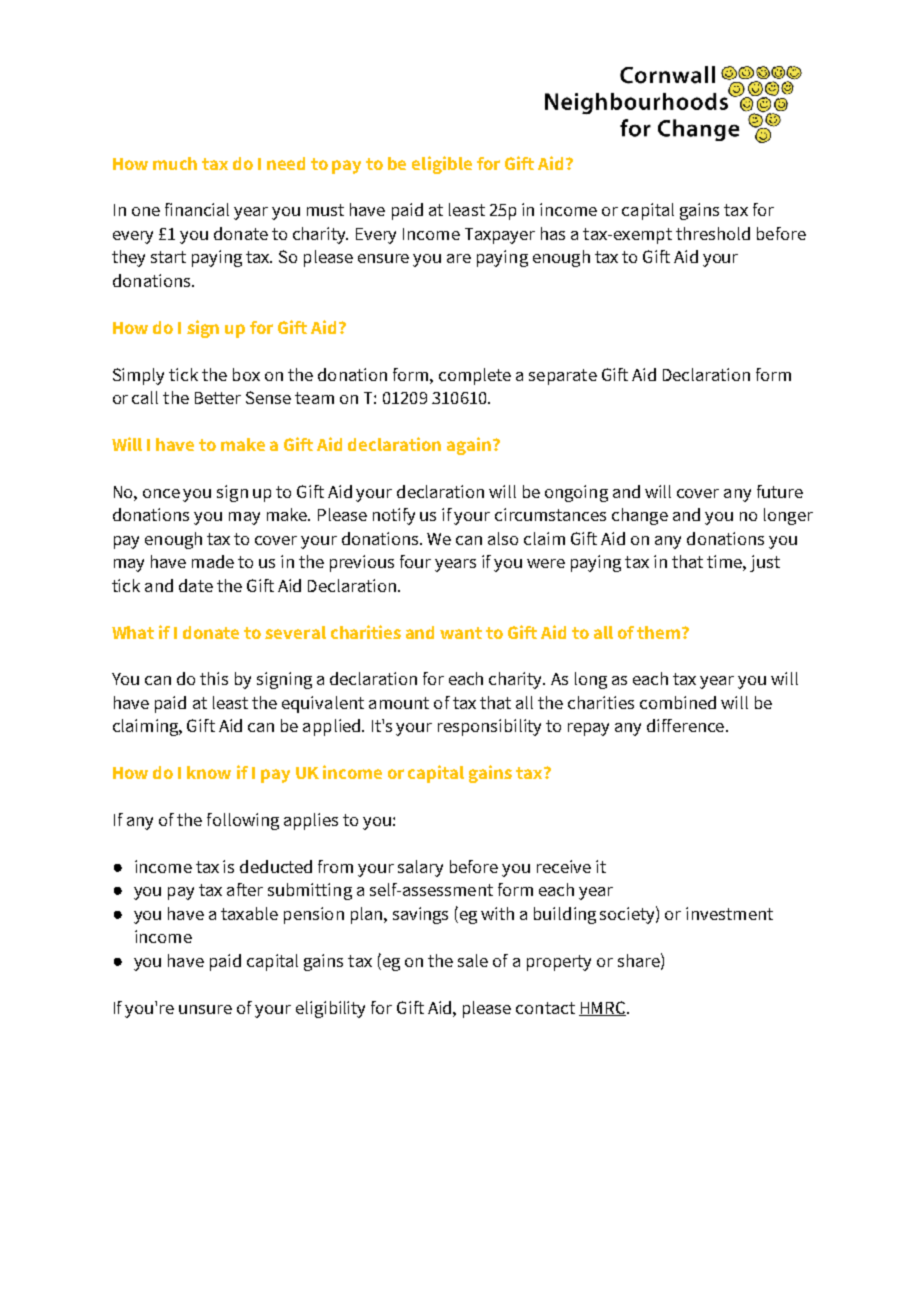  I want to click on separate, so click(563, 377).
